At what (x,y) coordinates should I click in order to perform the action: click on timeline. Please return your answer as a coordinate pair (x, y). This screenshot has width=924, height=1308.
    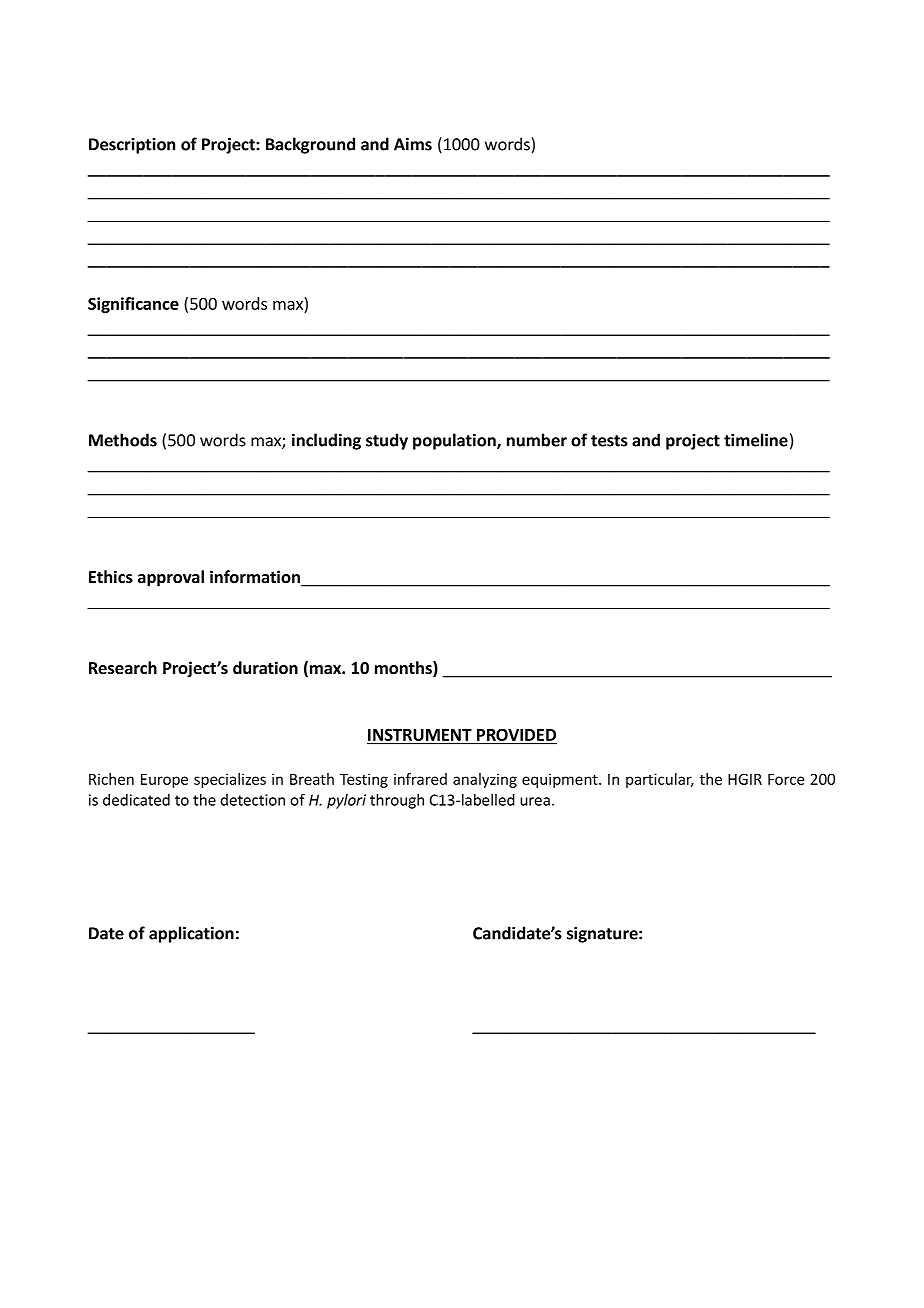
    Looking at the image, I should click on (756, 440).
